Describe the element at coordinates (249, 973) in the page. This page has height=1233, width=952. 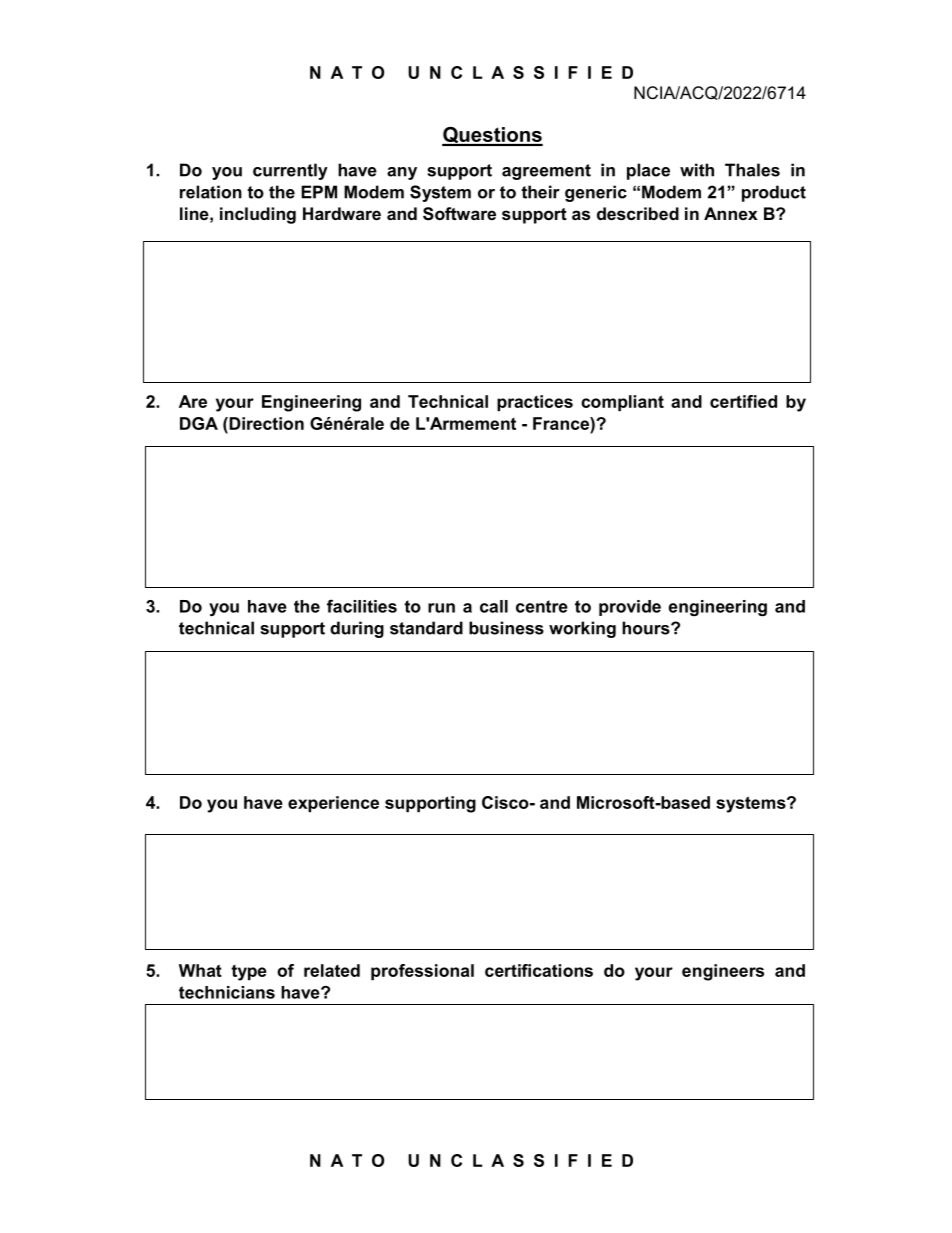
I see `type` at that location.
